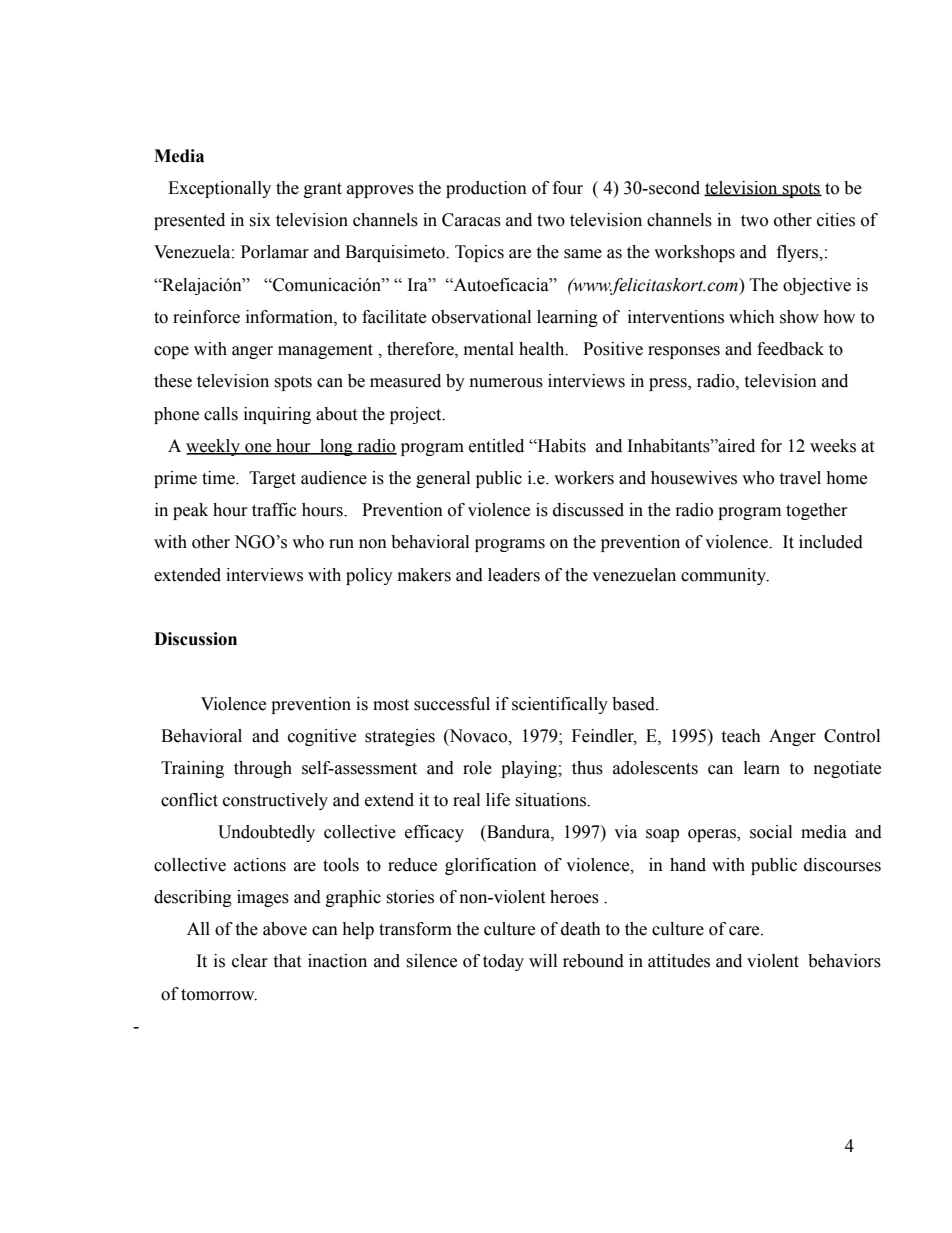 The height and width of the screenshot is (1233, 952). Describe the element at coordinates (250, 961) in the screenshot. I see `clear` at that location.
